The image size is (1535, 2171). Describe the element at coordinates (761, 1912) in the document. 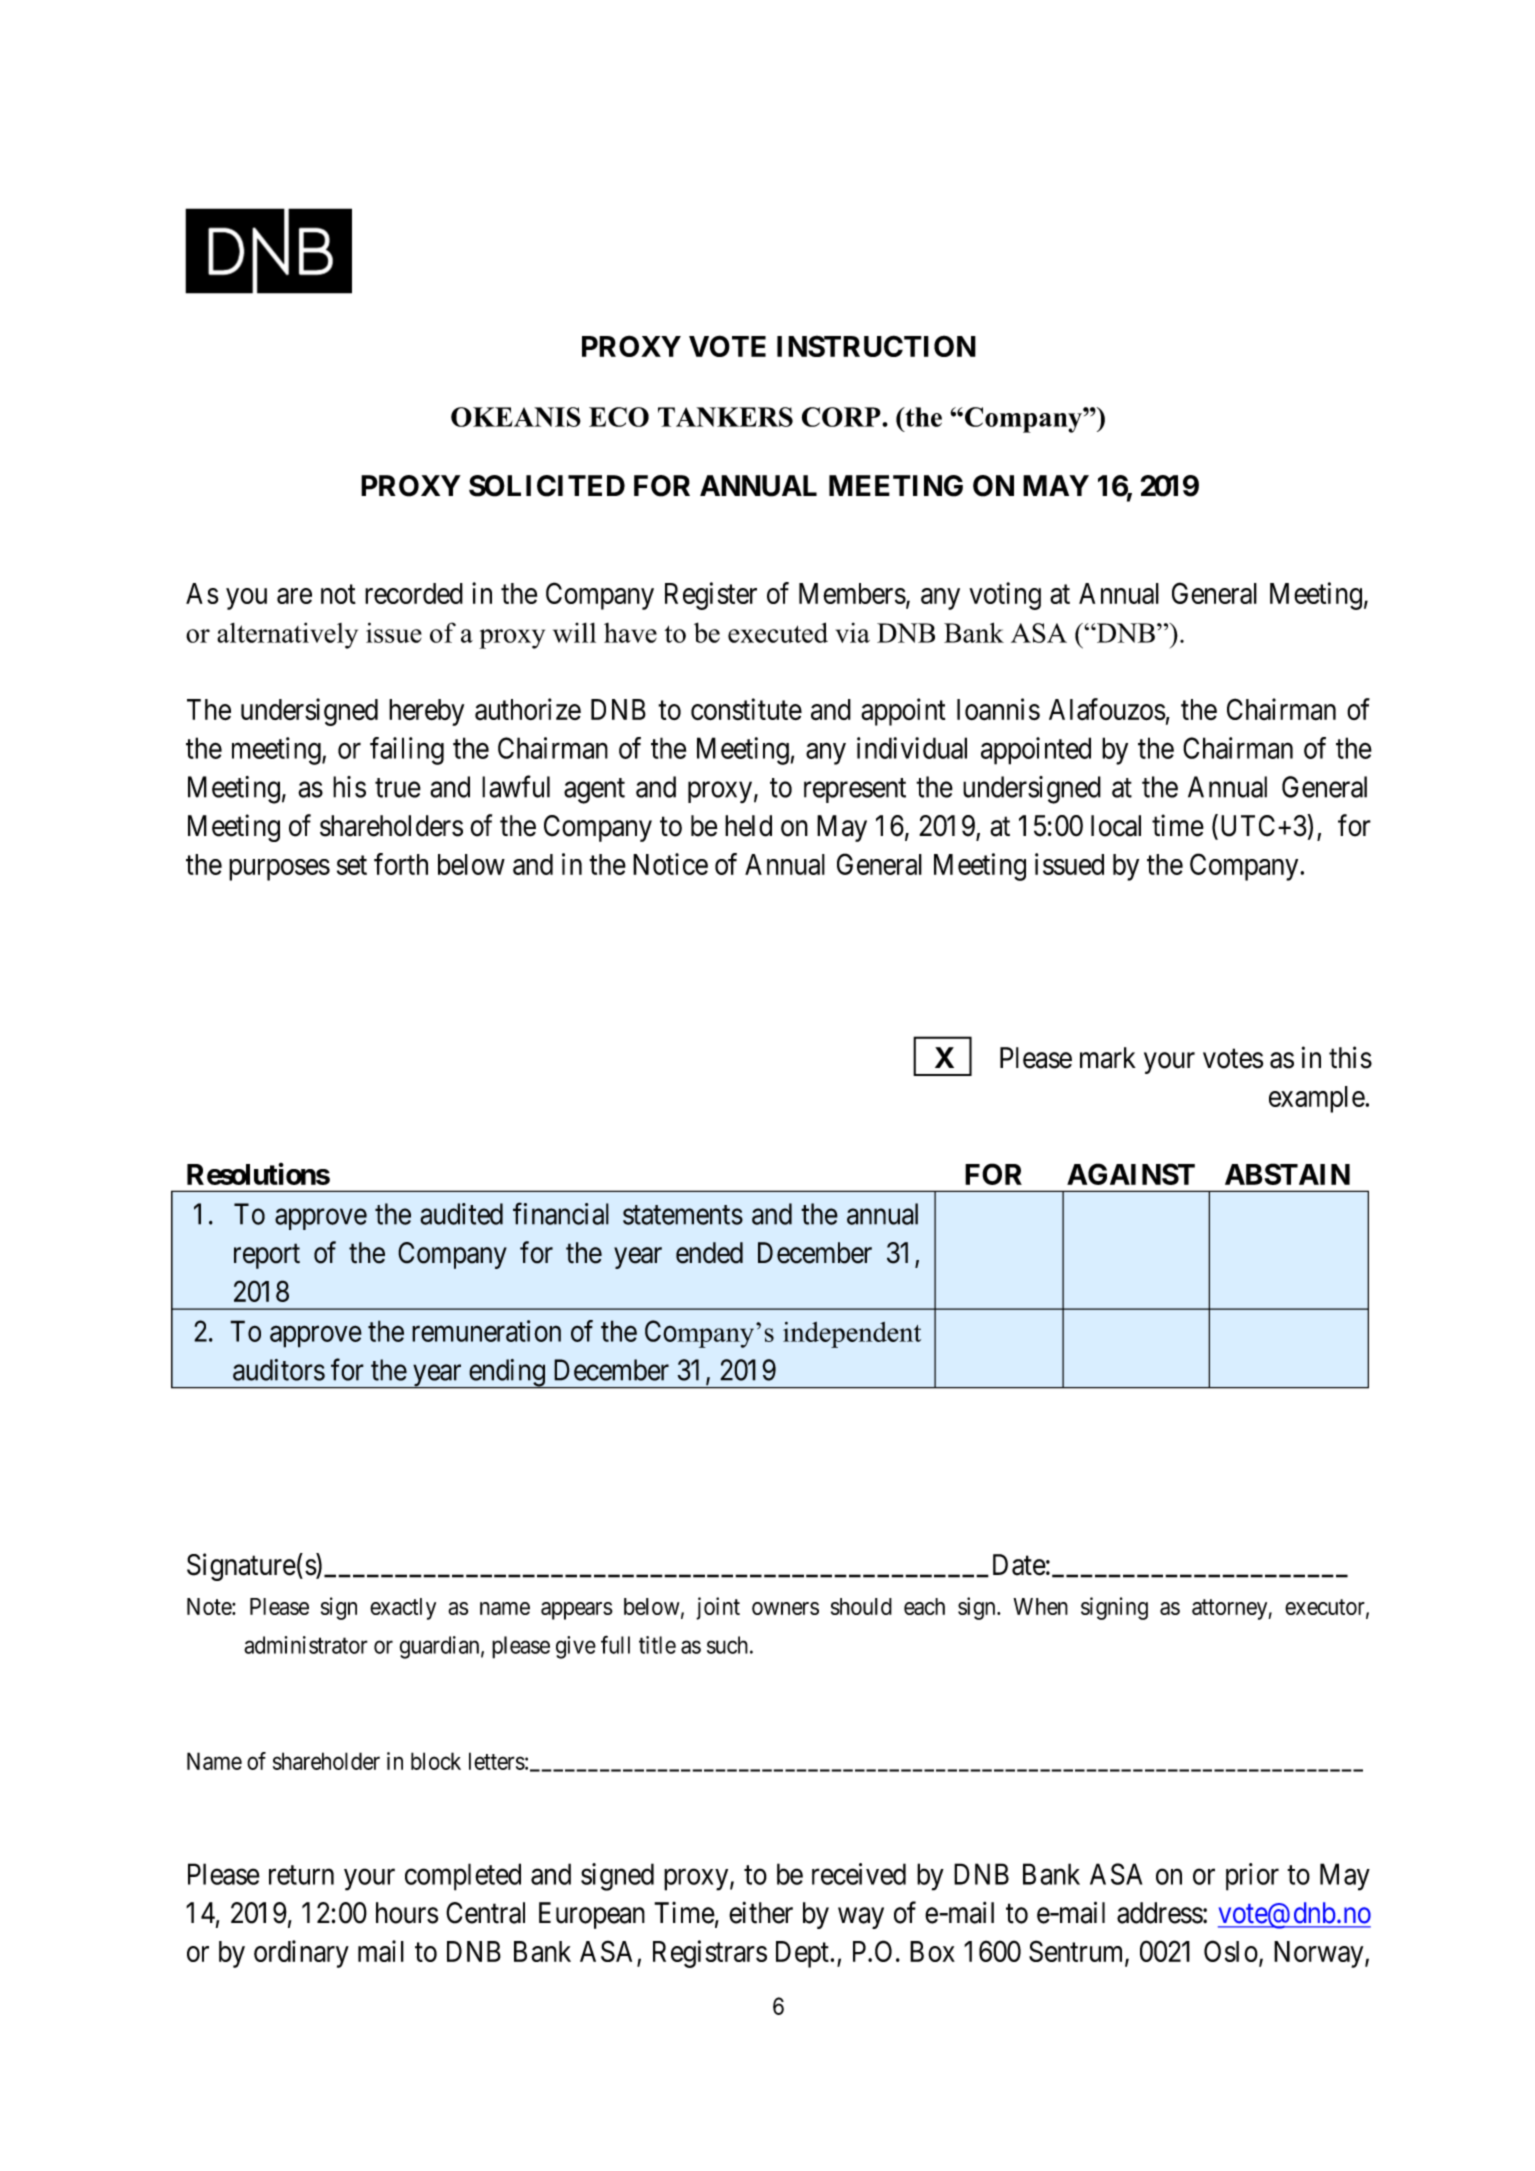

I see `either` at that location.
